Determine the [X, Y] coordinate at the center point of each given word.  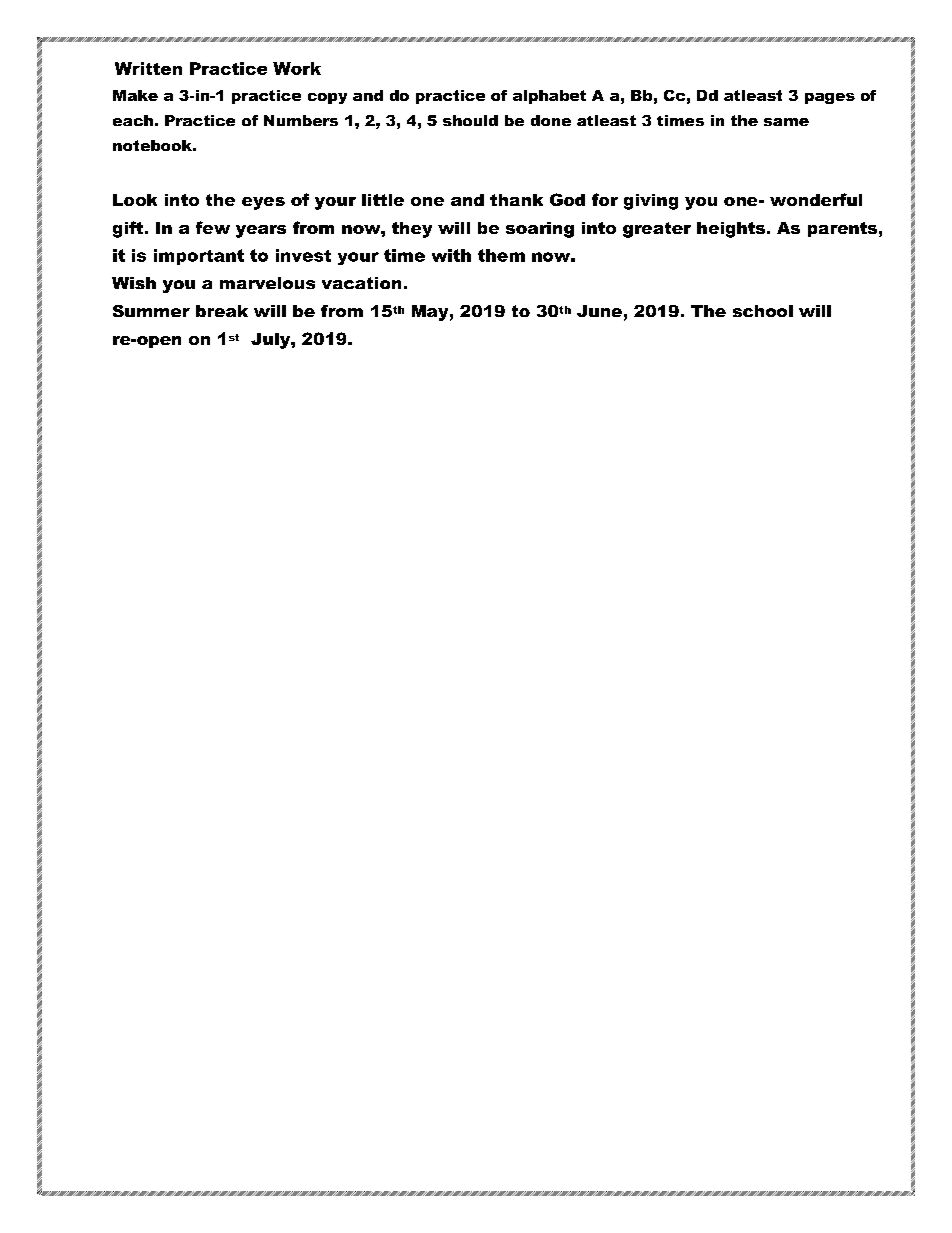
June [599, 311]
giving [651, 202]
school [763, 311]
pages [830, 98]
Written [148, 68]
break [222, 311]
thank [516, 200]
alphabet [549, 97]
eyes [263, 203]
